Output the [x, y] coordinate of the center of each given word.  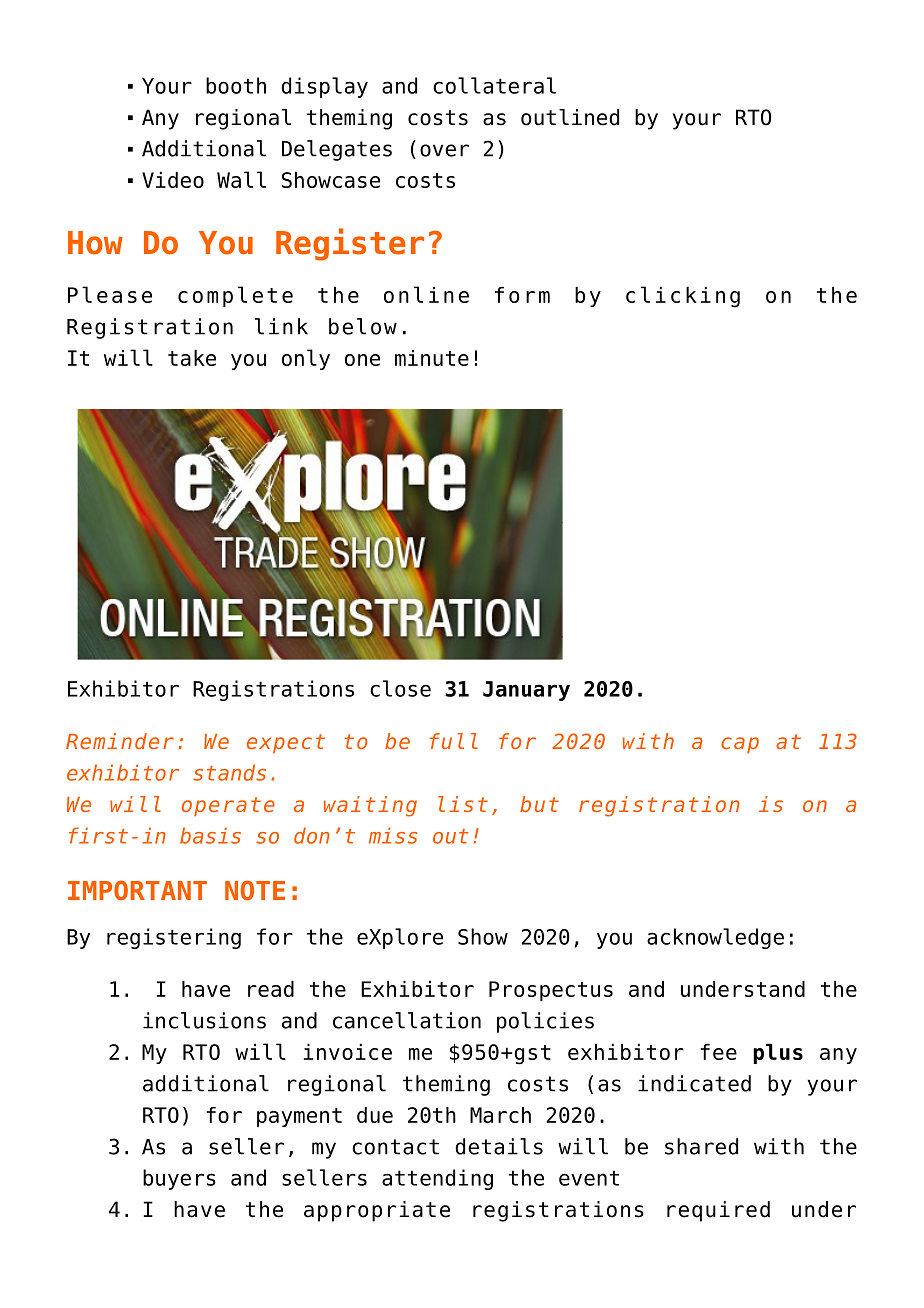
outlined [570, 117]
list [463, 804]
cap [740, 745]
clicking [683, 297]
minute [432, 358]
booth [236, 85]
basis [210, 835]
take [192, 358]
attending [437, 1179]
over [444, 150]
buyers [179, 1179]
